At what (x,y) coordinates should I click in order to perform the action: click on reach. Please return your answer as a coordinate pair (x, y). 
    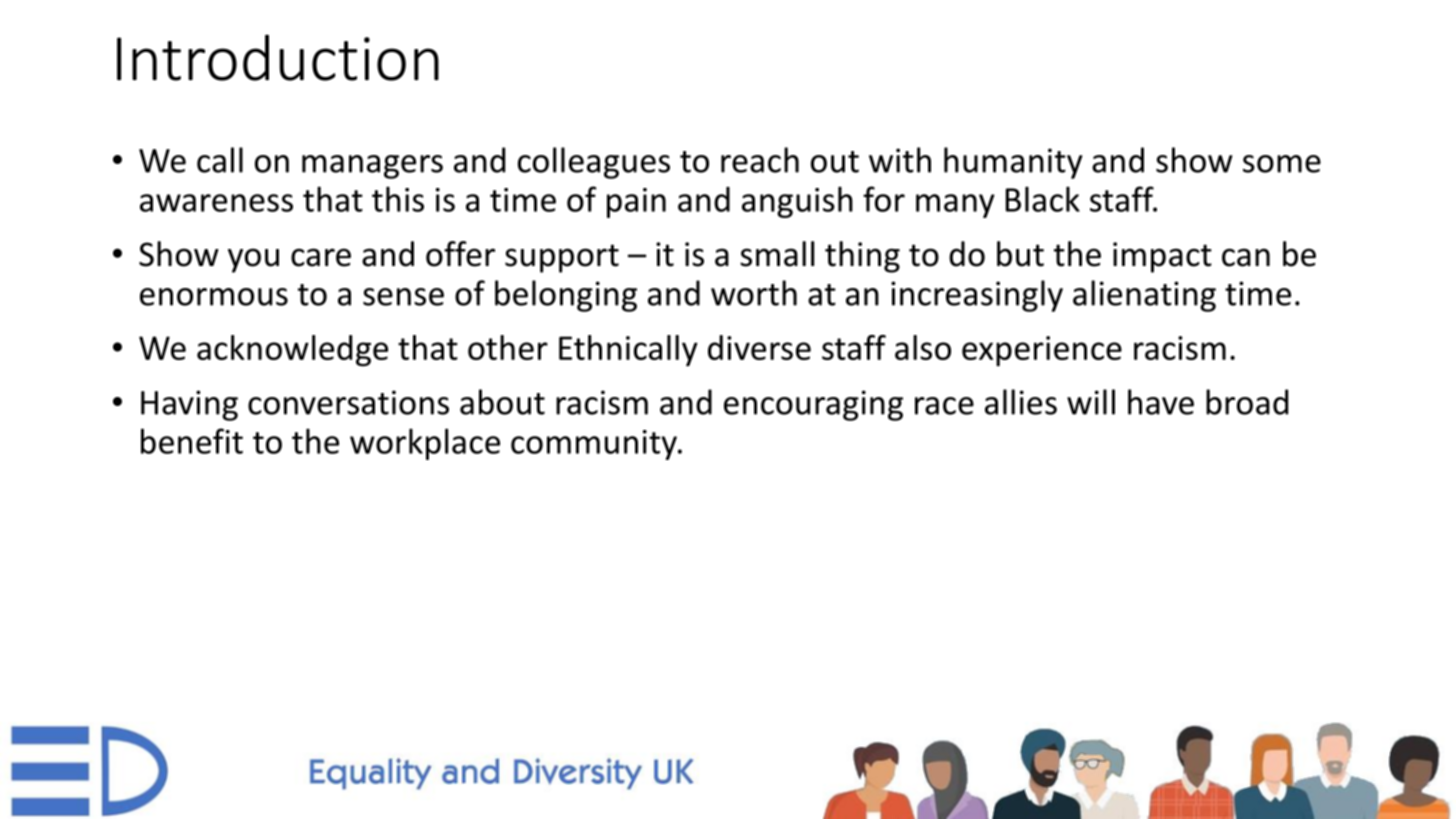
    Looking at the image, I should click on (760, 160).
